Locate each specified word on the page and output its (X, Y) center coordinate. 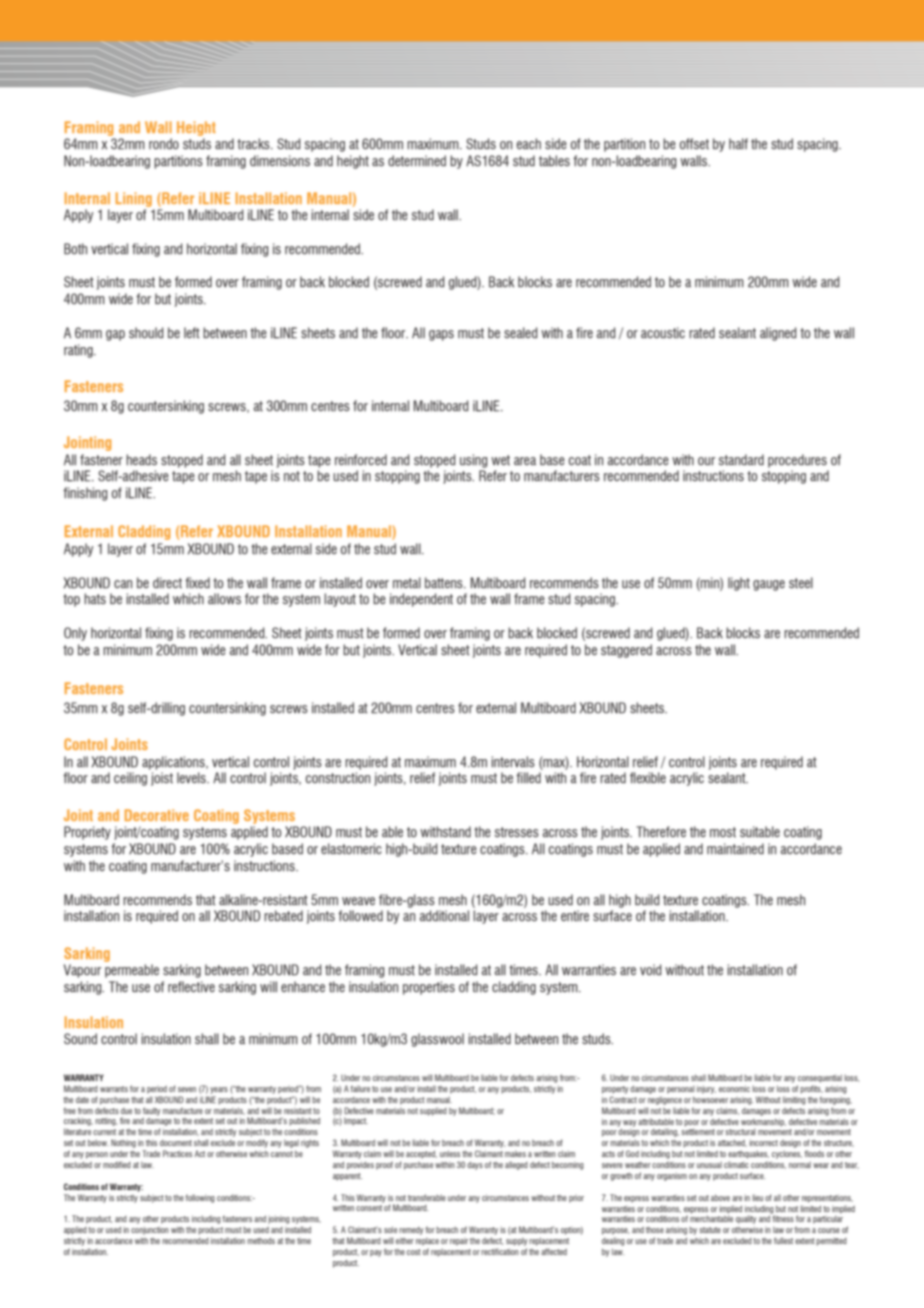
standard (741, 460)
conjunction (150, 1230)
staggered (626, 651)
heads (141, 459)
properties (429, 988)
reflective (191, 987)
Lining (134, 199)
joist (162, 779)
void (650, 969)
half (738, 143)
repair (459, 1242)
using (473, 461)
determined (417, 161)
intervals (513, 761)
